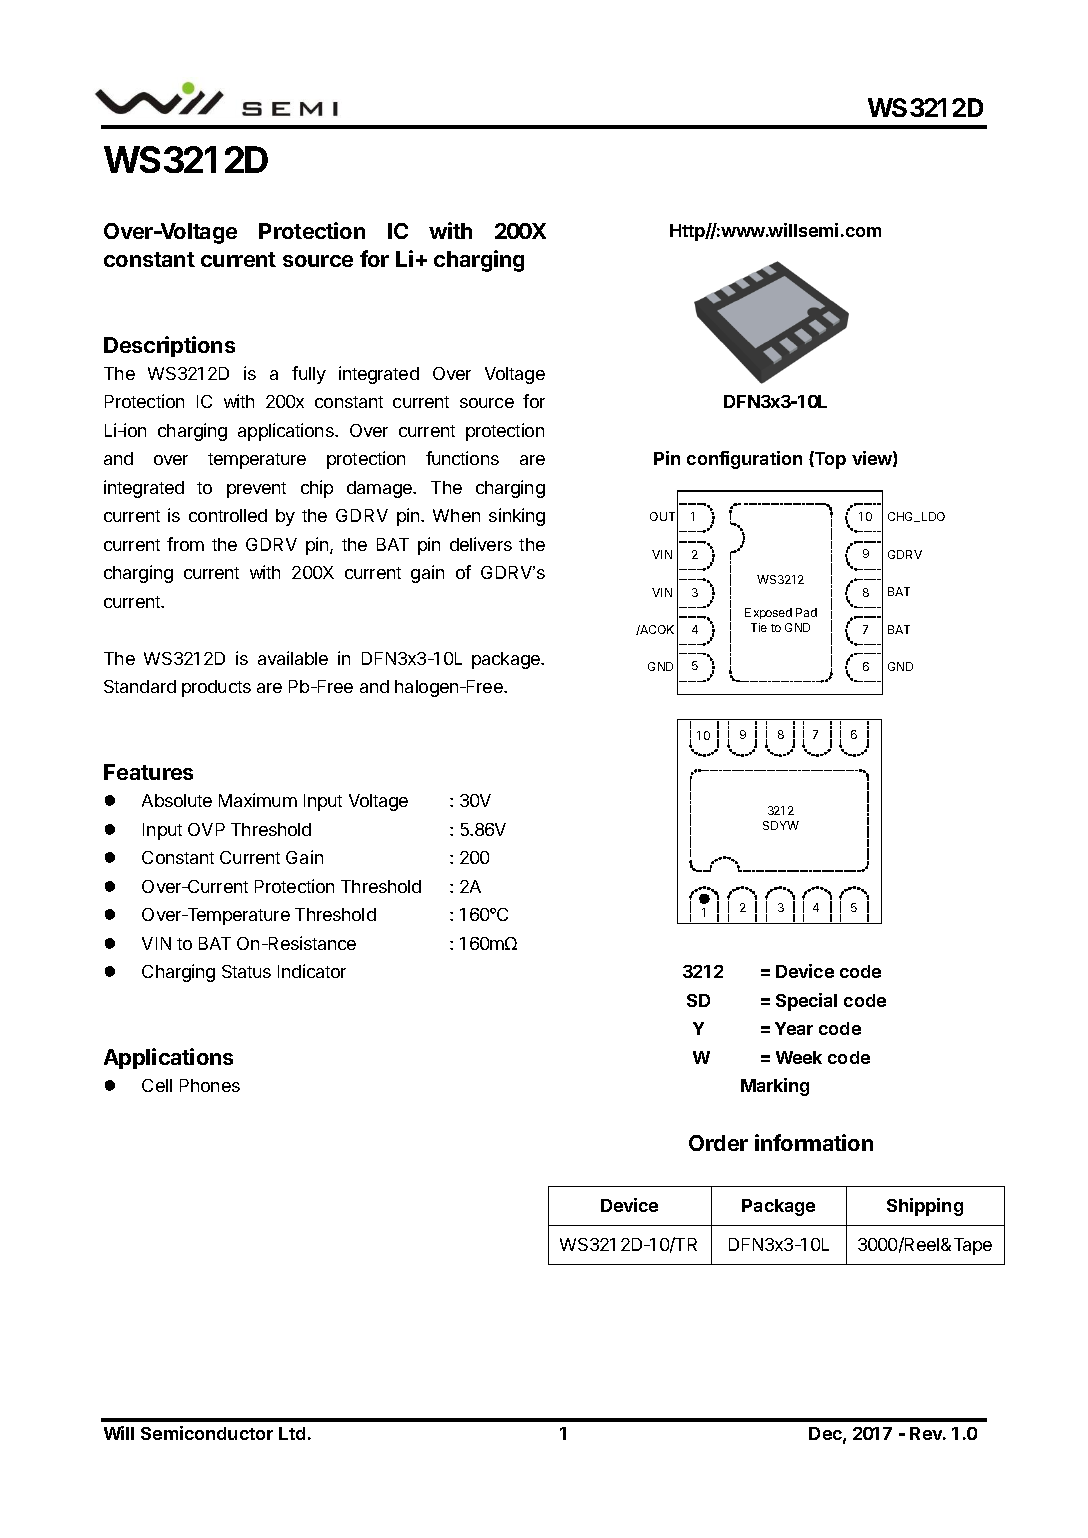 Image resolution: width=1088 pixels, height=1538 pixels. Describe the element at coordinates (462, 458) in the screenshot. I see `functions` at that location.
